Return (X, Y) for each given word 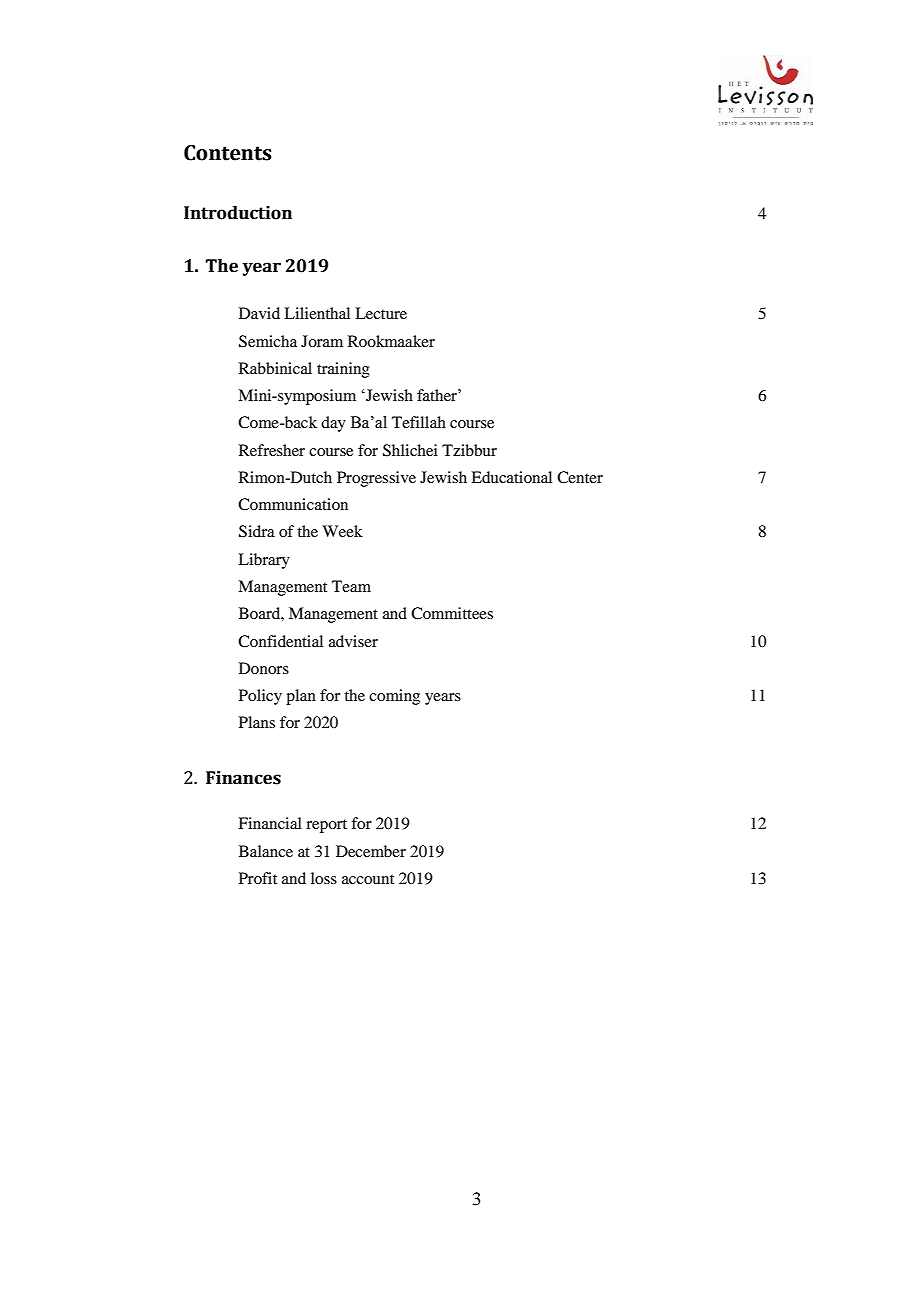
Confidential (280, 641)
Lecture (381, 313)
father (438, 395)
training (343, 370)
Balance (266, 851)
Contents (228, 153)
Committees (452, 613)
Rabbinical (275, 368)
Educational (511, 477)
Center (580, 477)
